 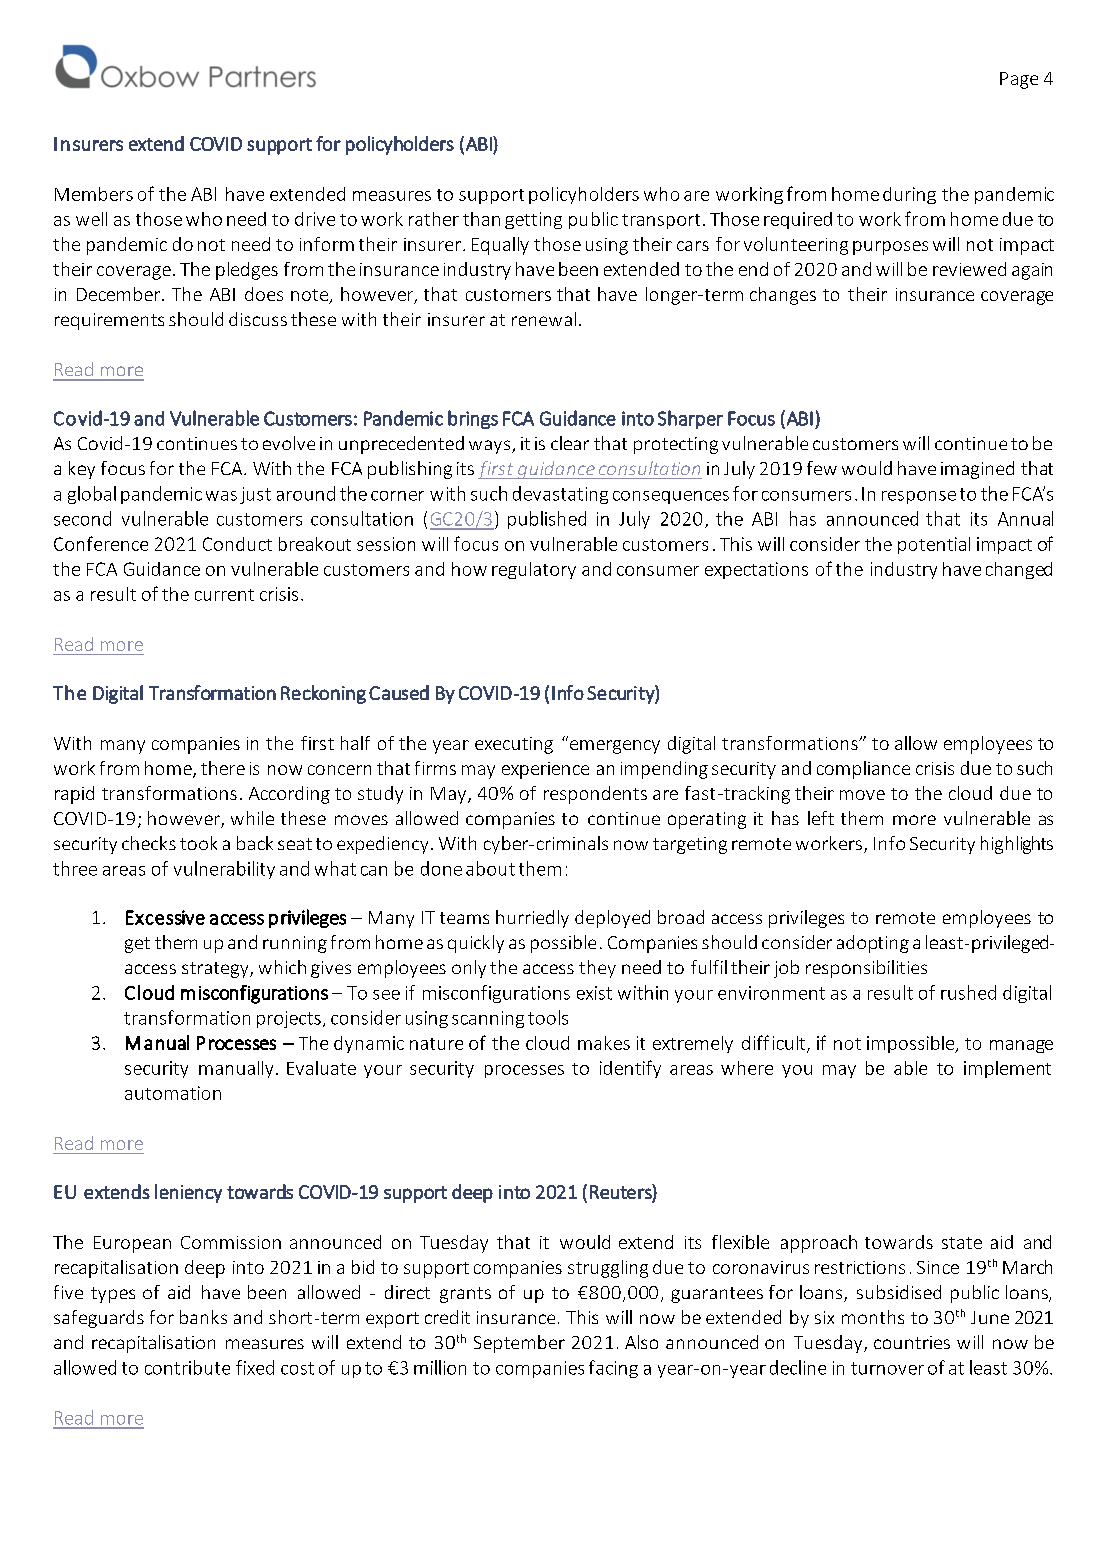 I want to click on there, so click(x=223, y=768).
